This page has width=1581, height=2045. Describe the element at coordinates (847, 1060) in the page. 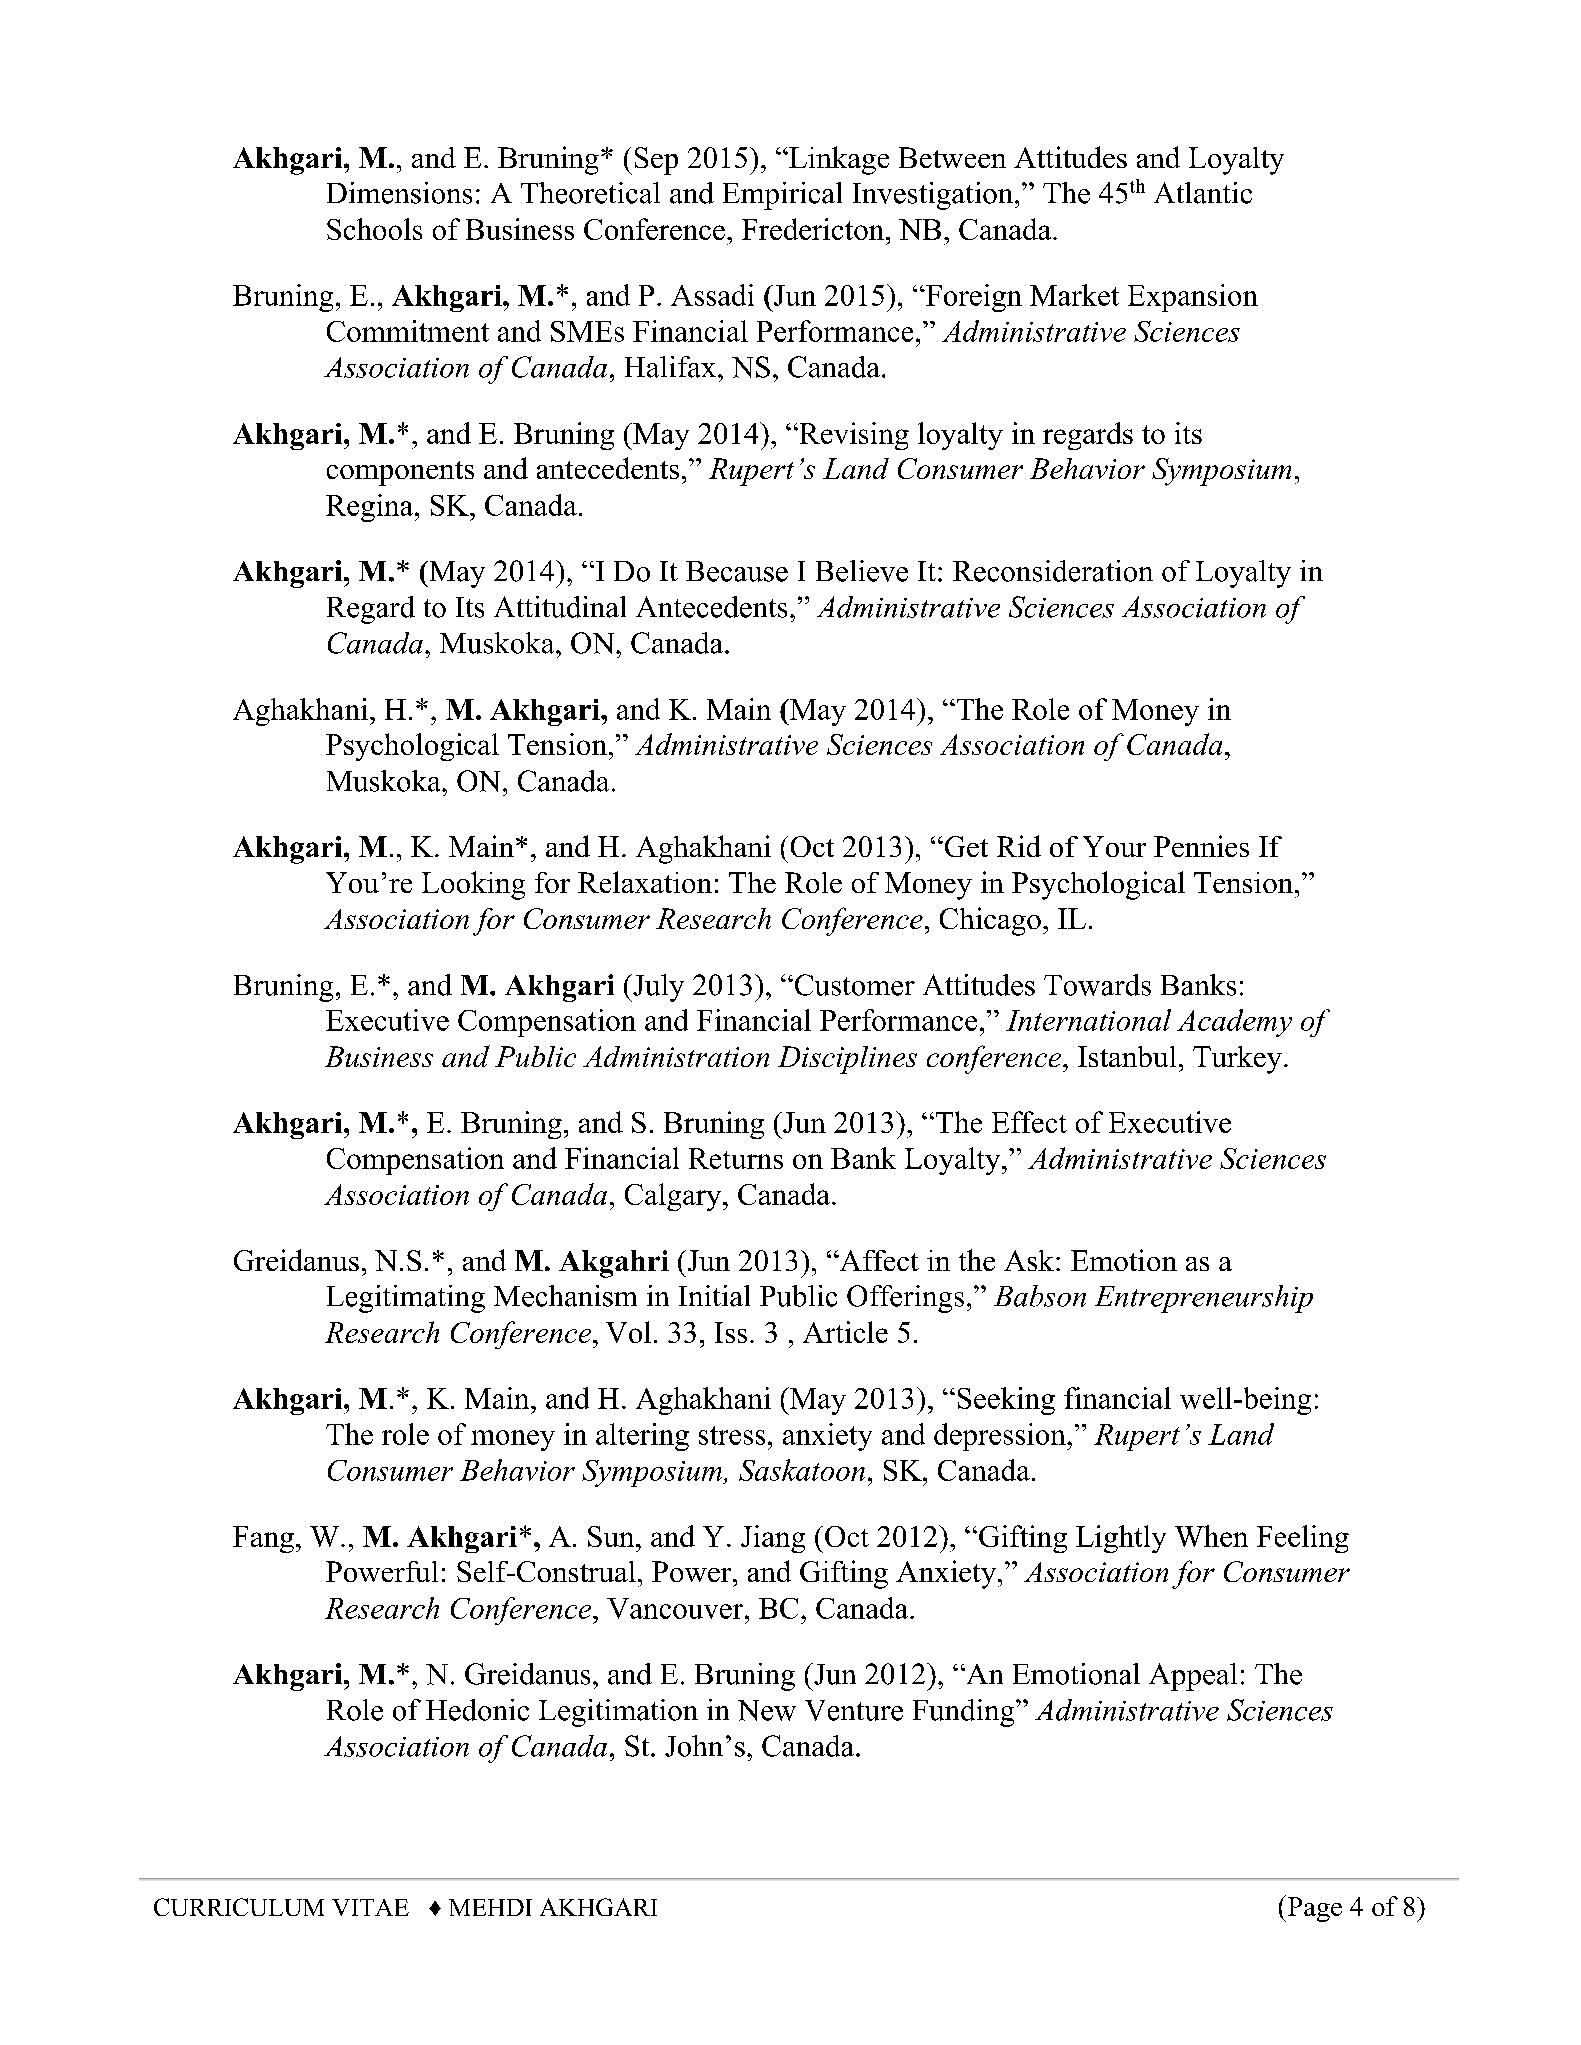

I see `Disciplines` at that location.
